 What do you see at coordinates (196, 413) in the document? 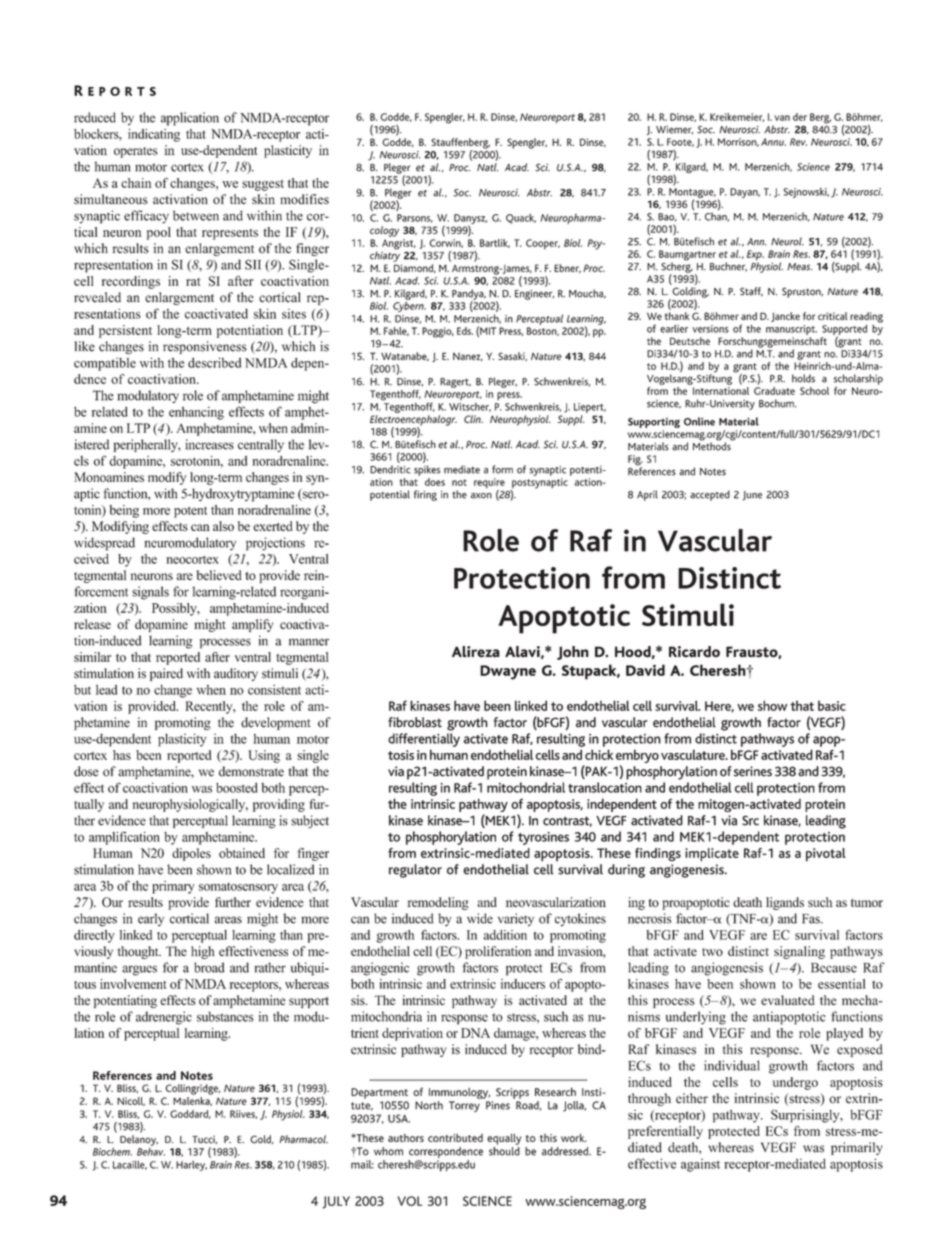
I see `enhancing` at bounding box center [196, 413].
